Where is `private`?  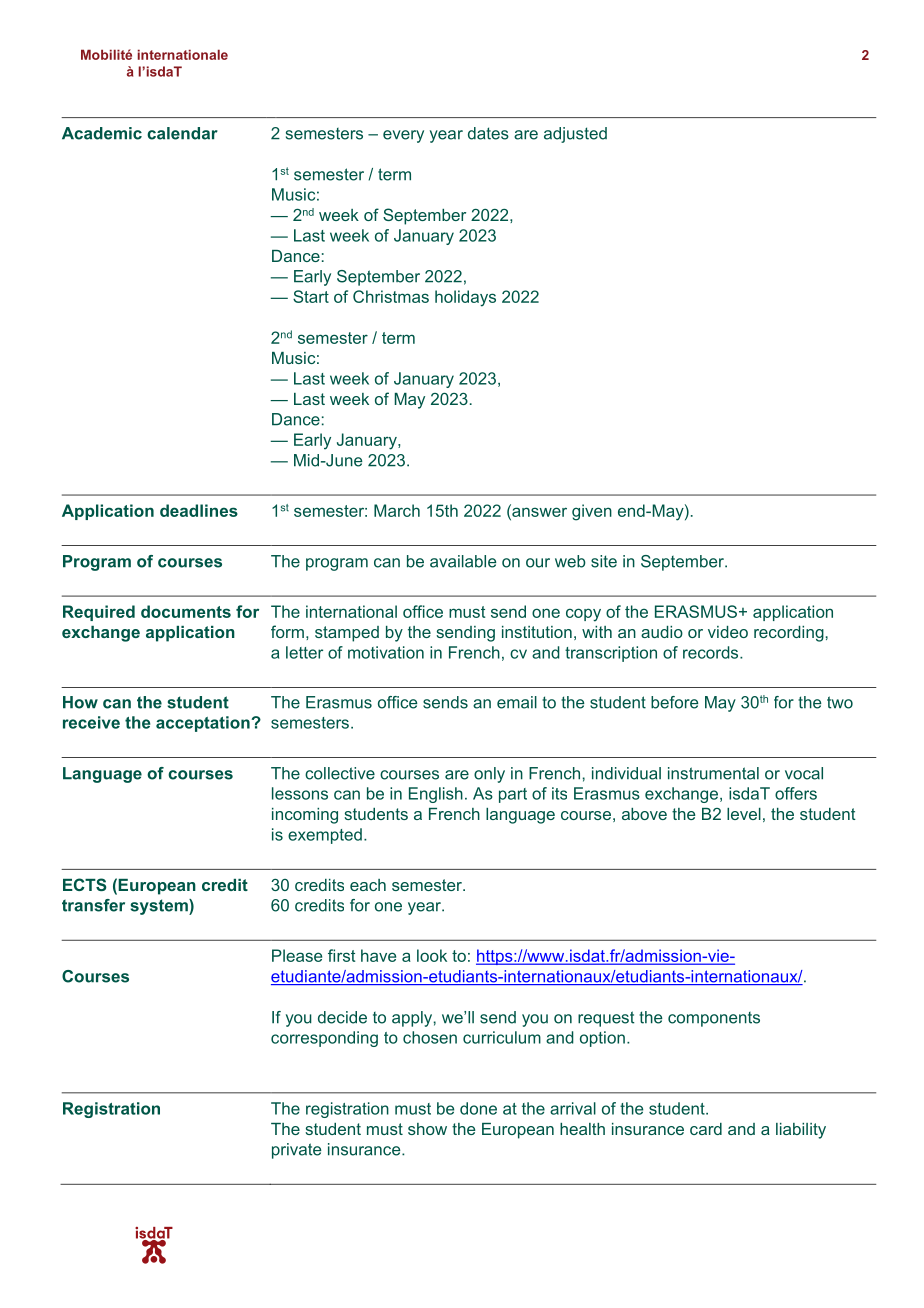
private is located at coordinates (297, 1151).
